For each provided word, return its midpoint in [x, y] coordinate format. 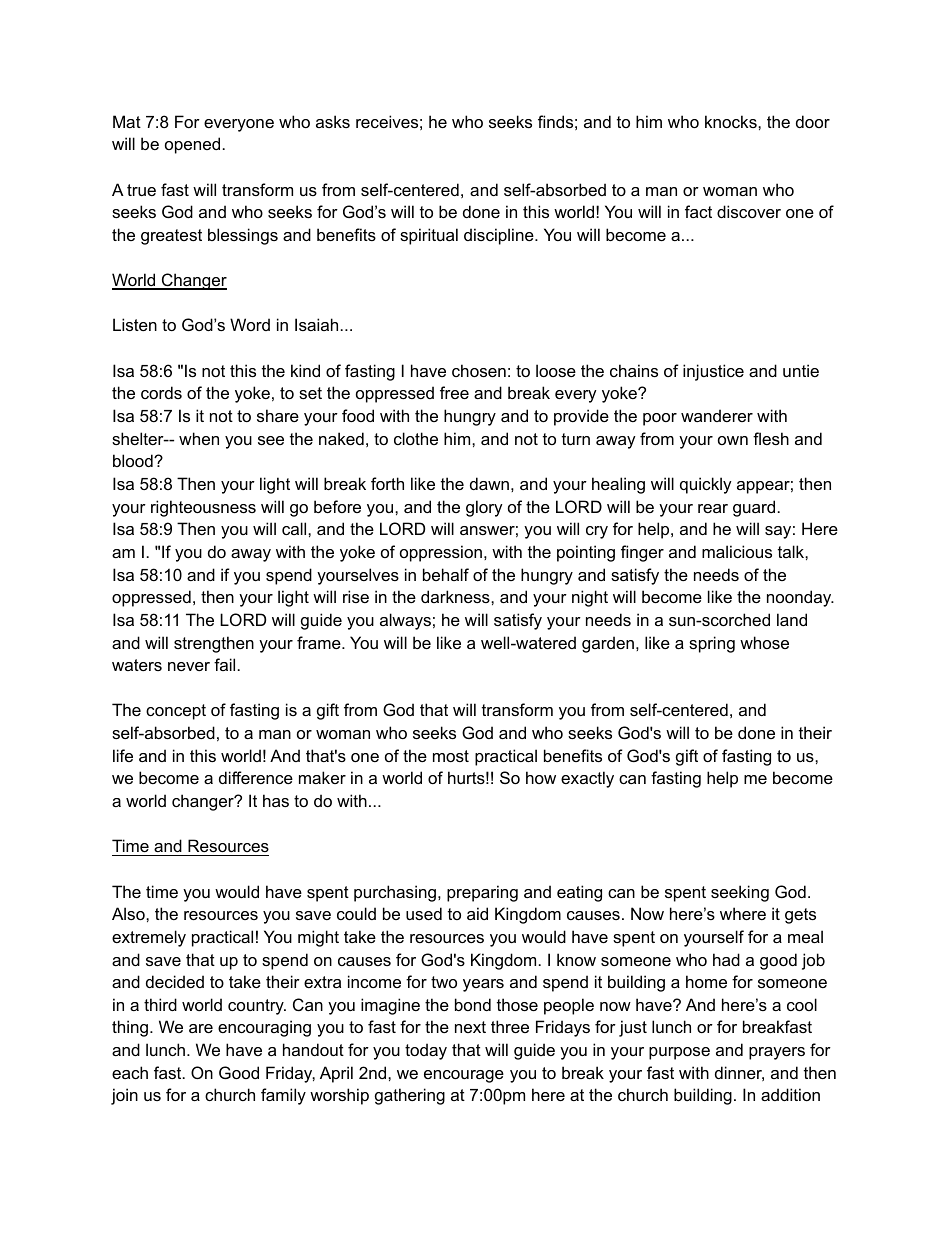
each [130, 1072]
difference [256, 777]
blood [134, 460]
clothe [416, 438]
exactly [587, 779]
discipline [500, 236]
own [733, 440]
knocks [732, 121]
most [451, 756]
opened [192, 145]
